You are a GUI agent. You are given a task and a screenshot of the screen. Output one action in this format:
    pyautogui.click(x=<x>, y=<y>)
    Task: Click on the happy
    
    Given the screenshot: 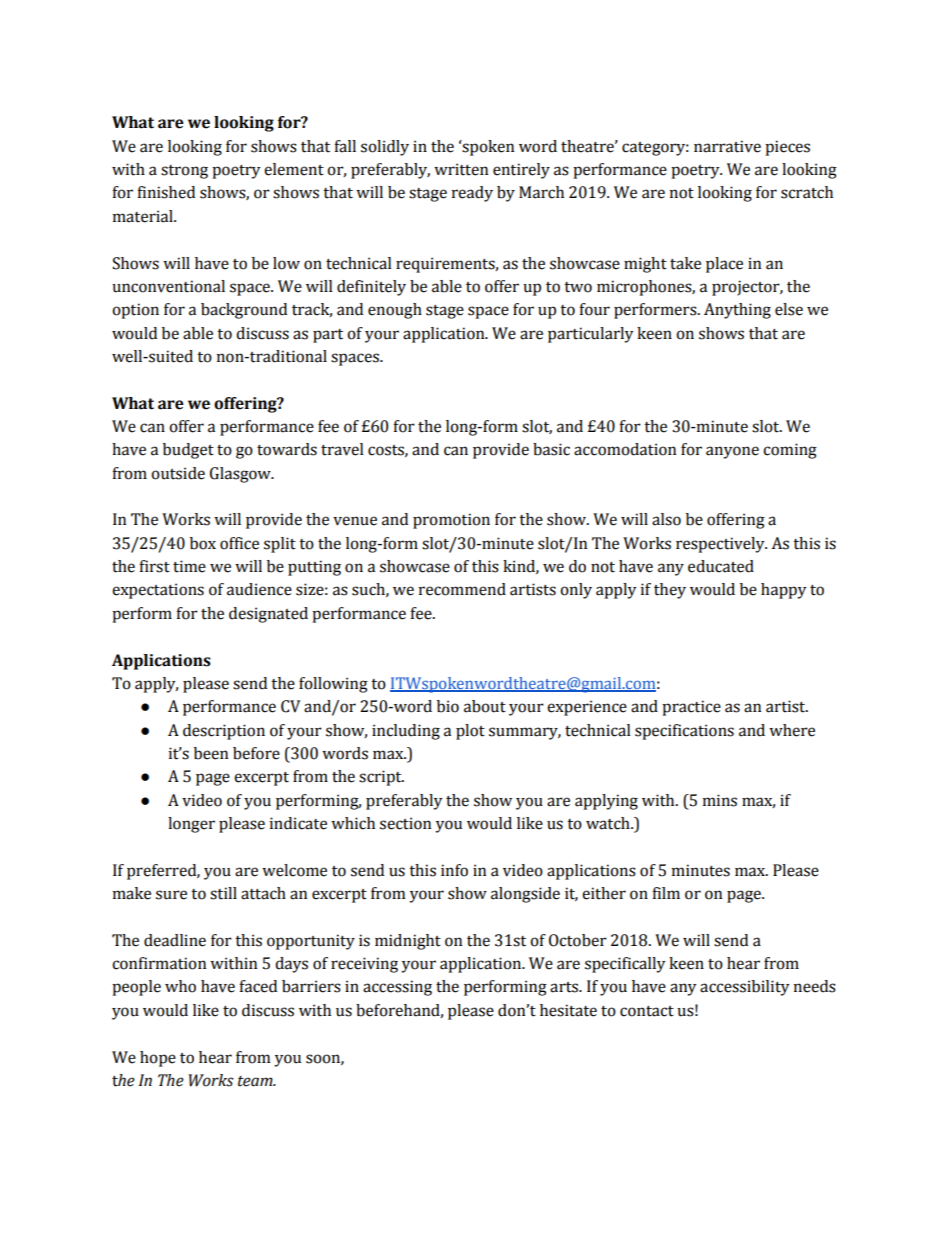 What is the action you would take?
    pyautogui.click(x=783, y=591)
